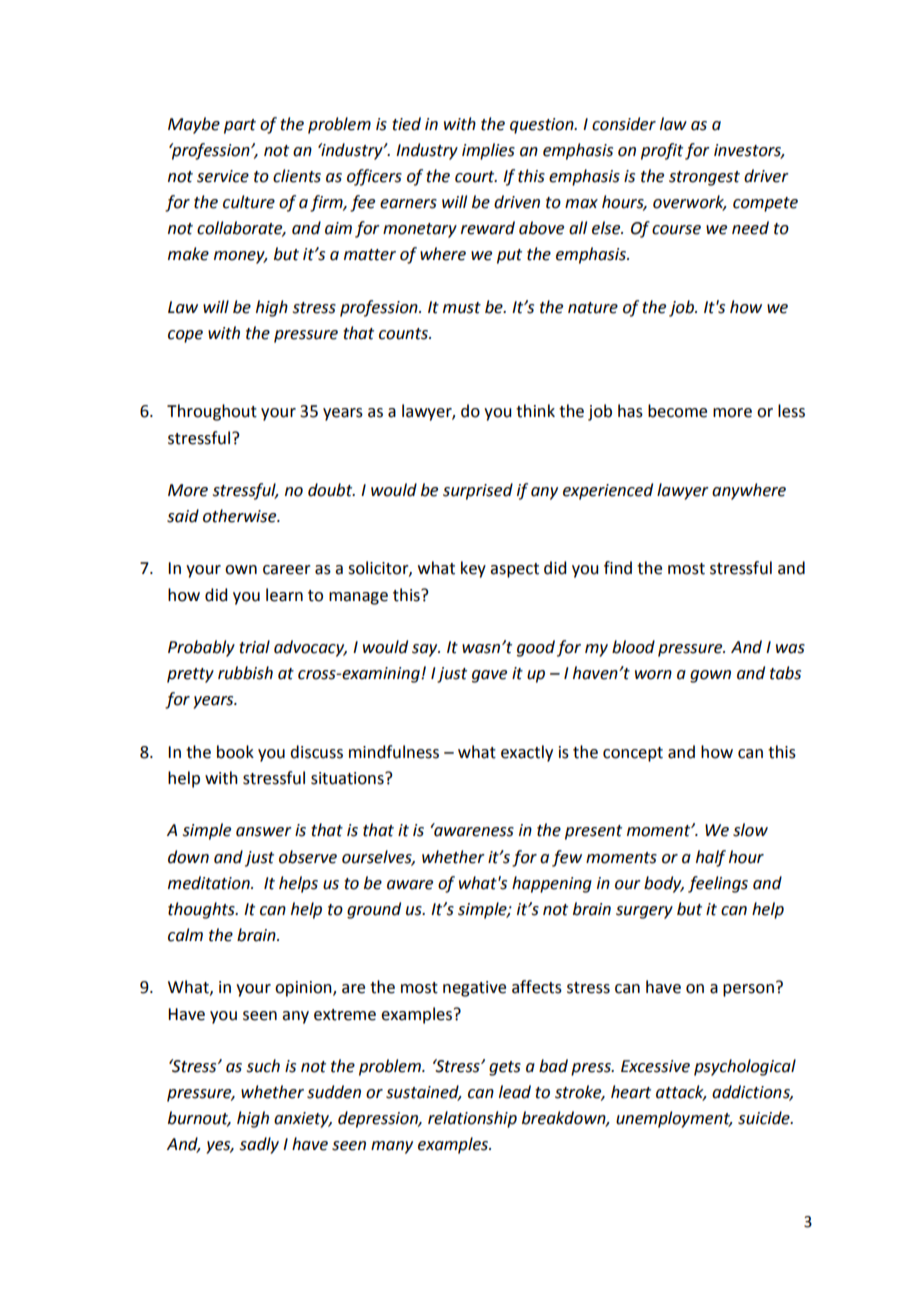 Image resolution: width=924 pixels, height=1308 pixels. What do you see at coordinates (535, 411) in the screenshot?
I see `think` at bounding box center [535, 411].
